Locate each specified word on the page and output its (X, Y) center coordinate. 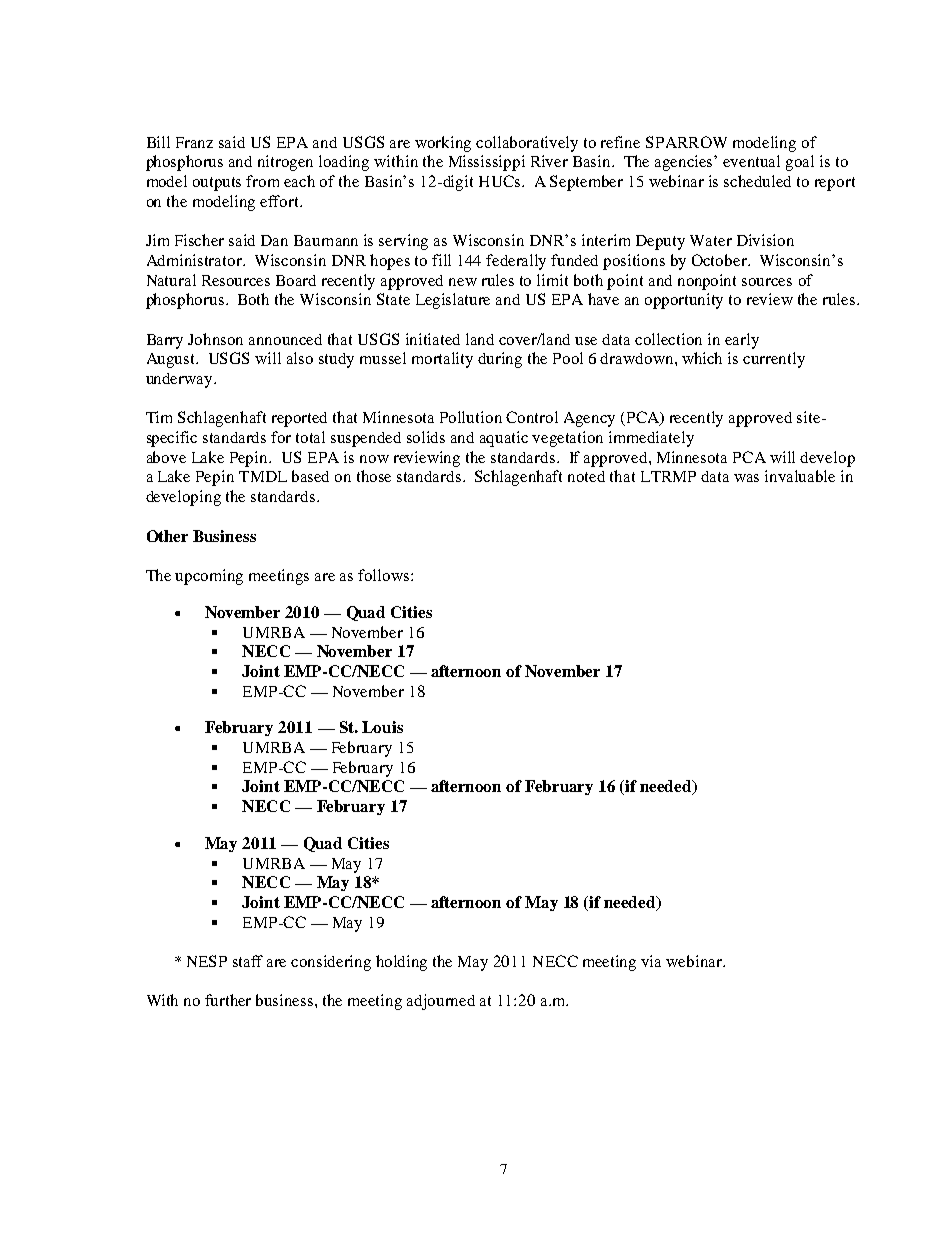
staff (248, 961)
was (746, 478)
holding (401, 963)
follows (385, 575)
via (651, 961)
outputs (217, 184)
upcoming (209, 577)
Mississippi (487, 163)
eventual (751, 161)
